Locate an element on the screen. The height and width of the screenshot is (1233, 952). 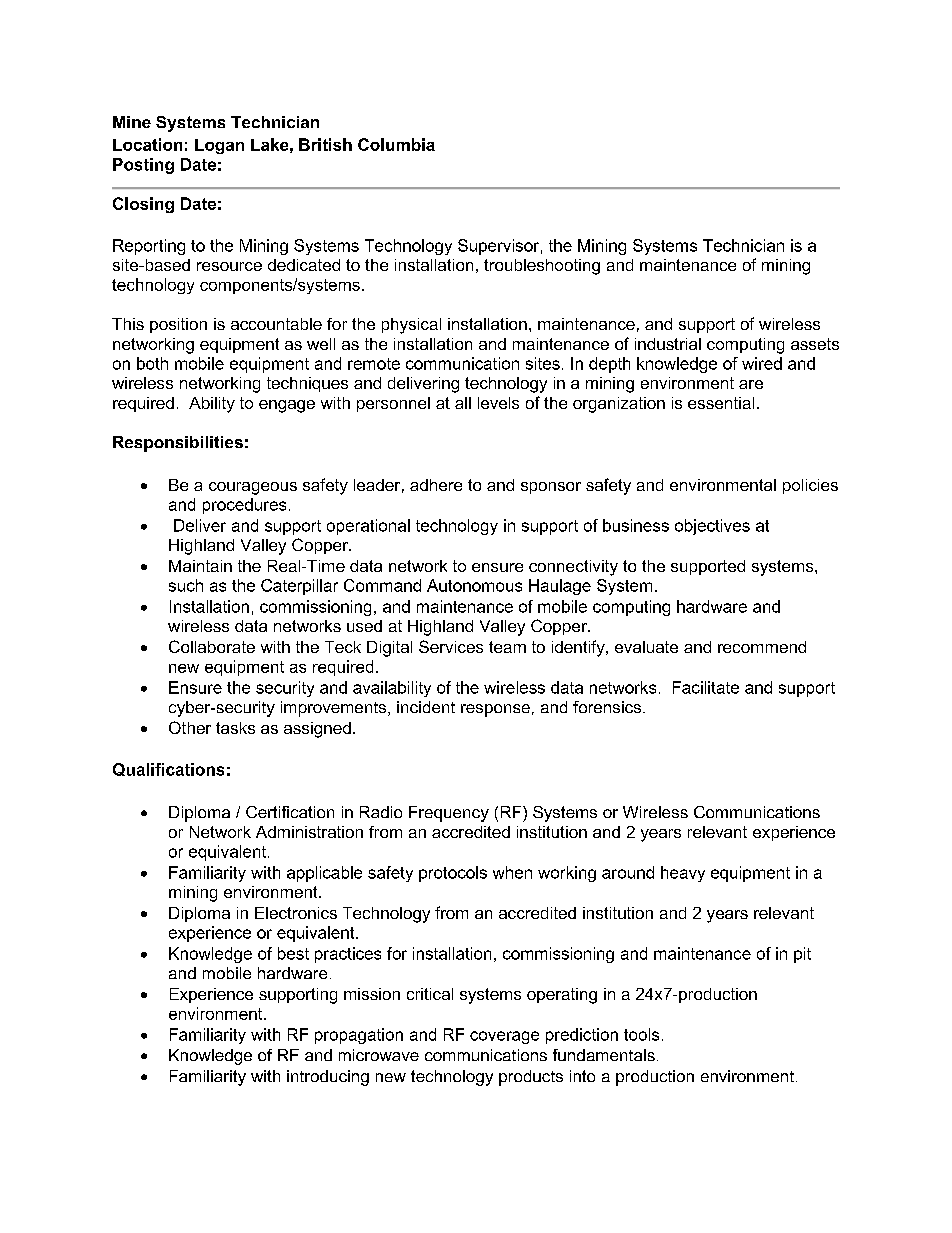
Logan is located at coordinates (219, 146).
